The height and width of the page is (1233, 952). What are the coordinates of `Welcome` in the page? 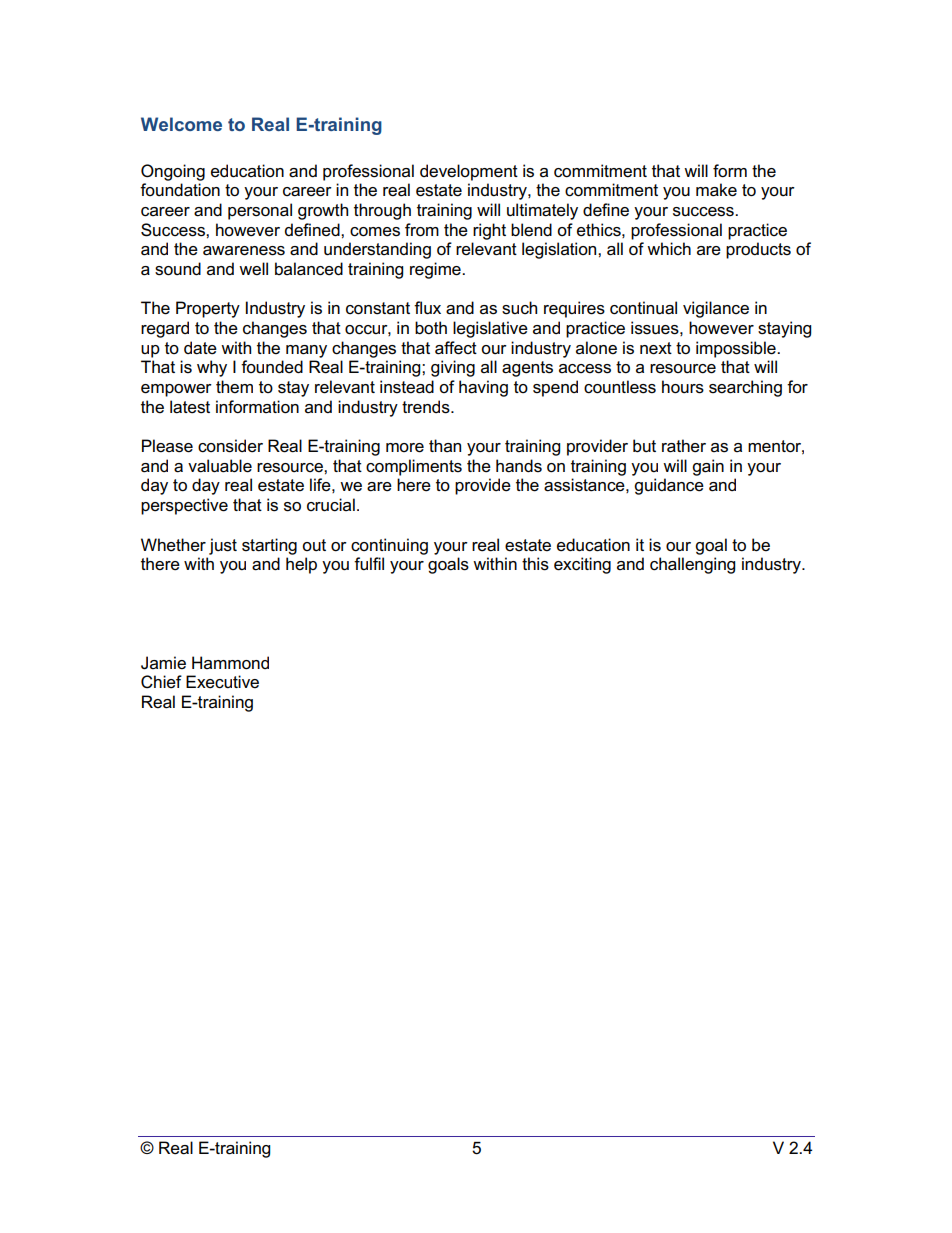 It's located at (181, 124).
